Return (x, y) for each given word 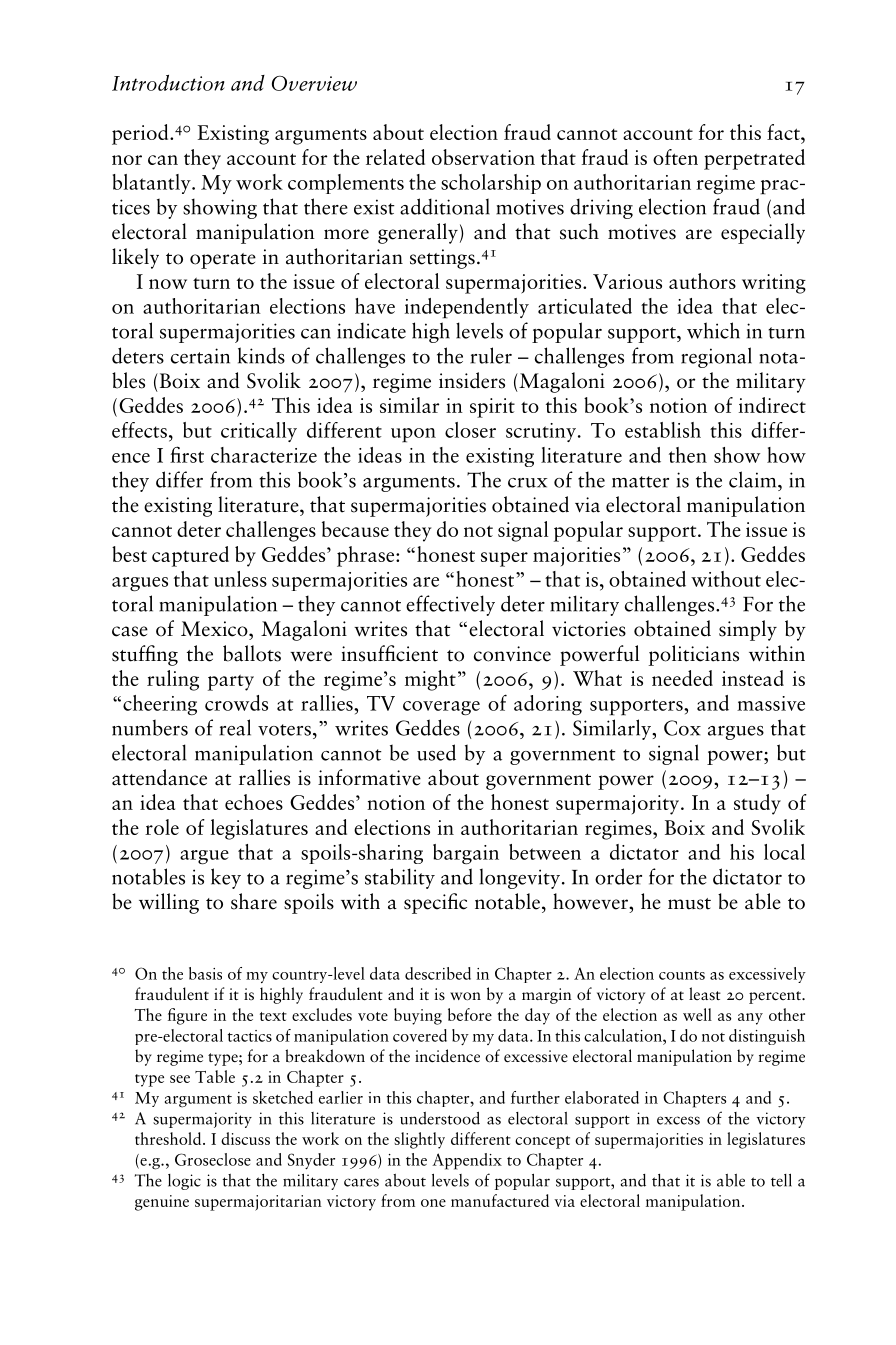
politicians (693, 655)
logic (184, 1182)
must (689, 904)
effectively (450, 605)
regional (716, 357)
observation (483, 157)
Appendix (467, 1161)
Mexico (215, 629)
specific (435, 903)
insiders (472, 380)
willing (169, 903)
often (675, 157)
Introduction (168, 83)
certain (200, 356)
